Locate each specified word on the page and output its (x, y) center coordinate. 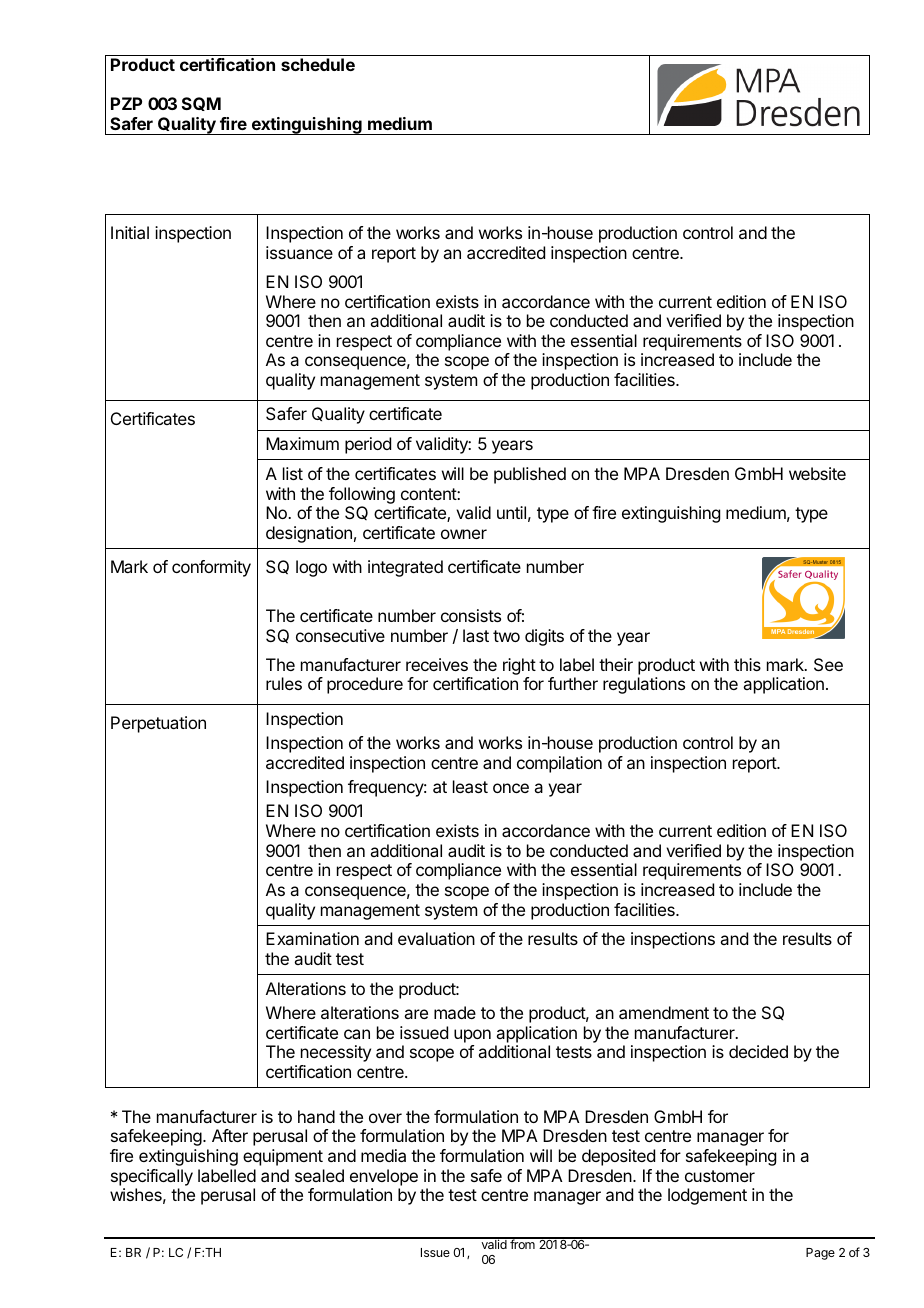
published (530, 475)
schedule (318, 64)
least (470, 786)
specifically (152, 1177)
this (747, 664)
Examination (312, 938)
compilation (559, 764)
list (293, 473)
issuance (299, 252)
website (817, 473)
